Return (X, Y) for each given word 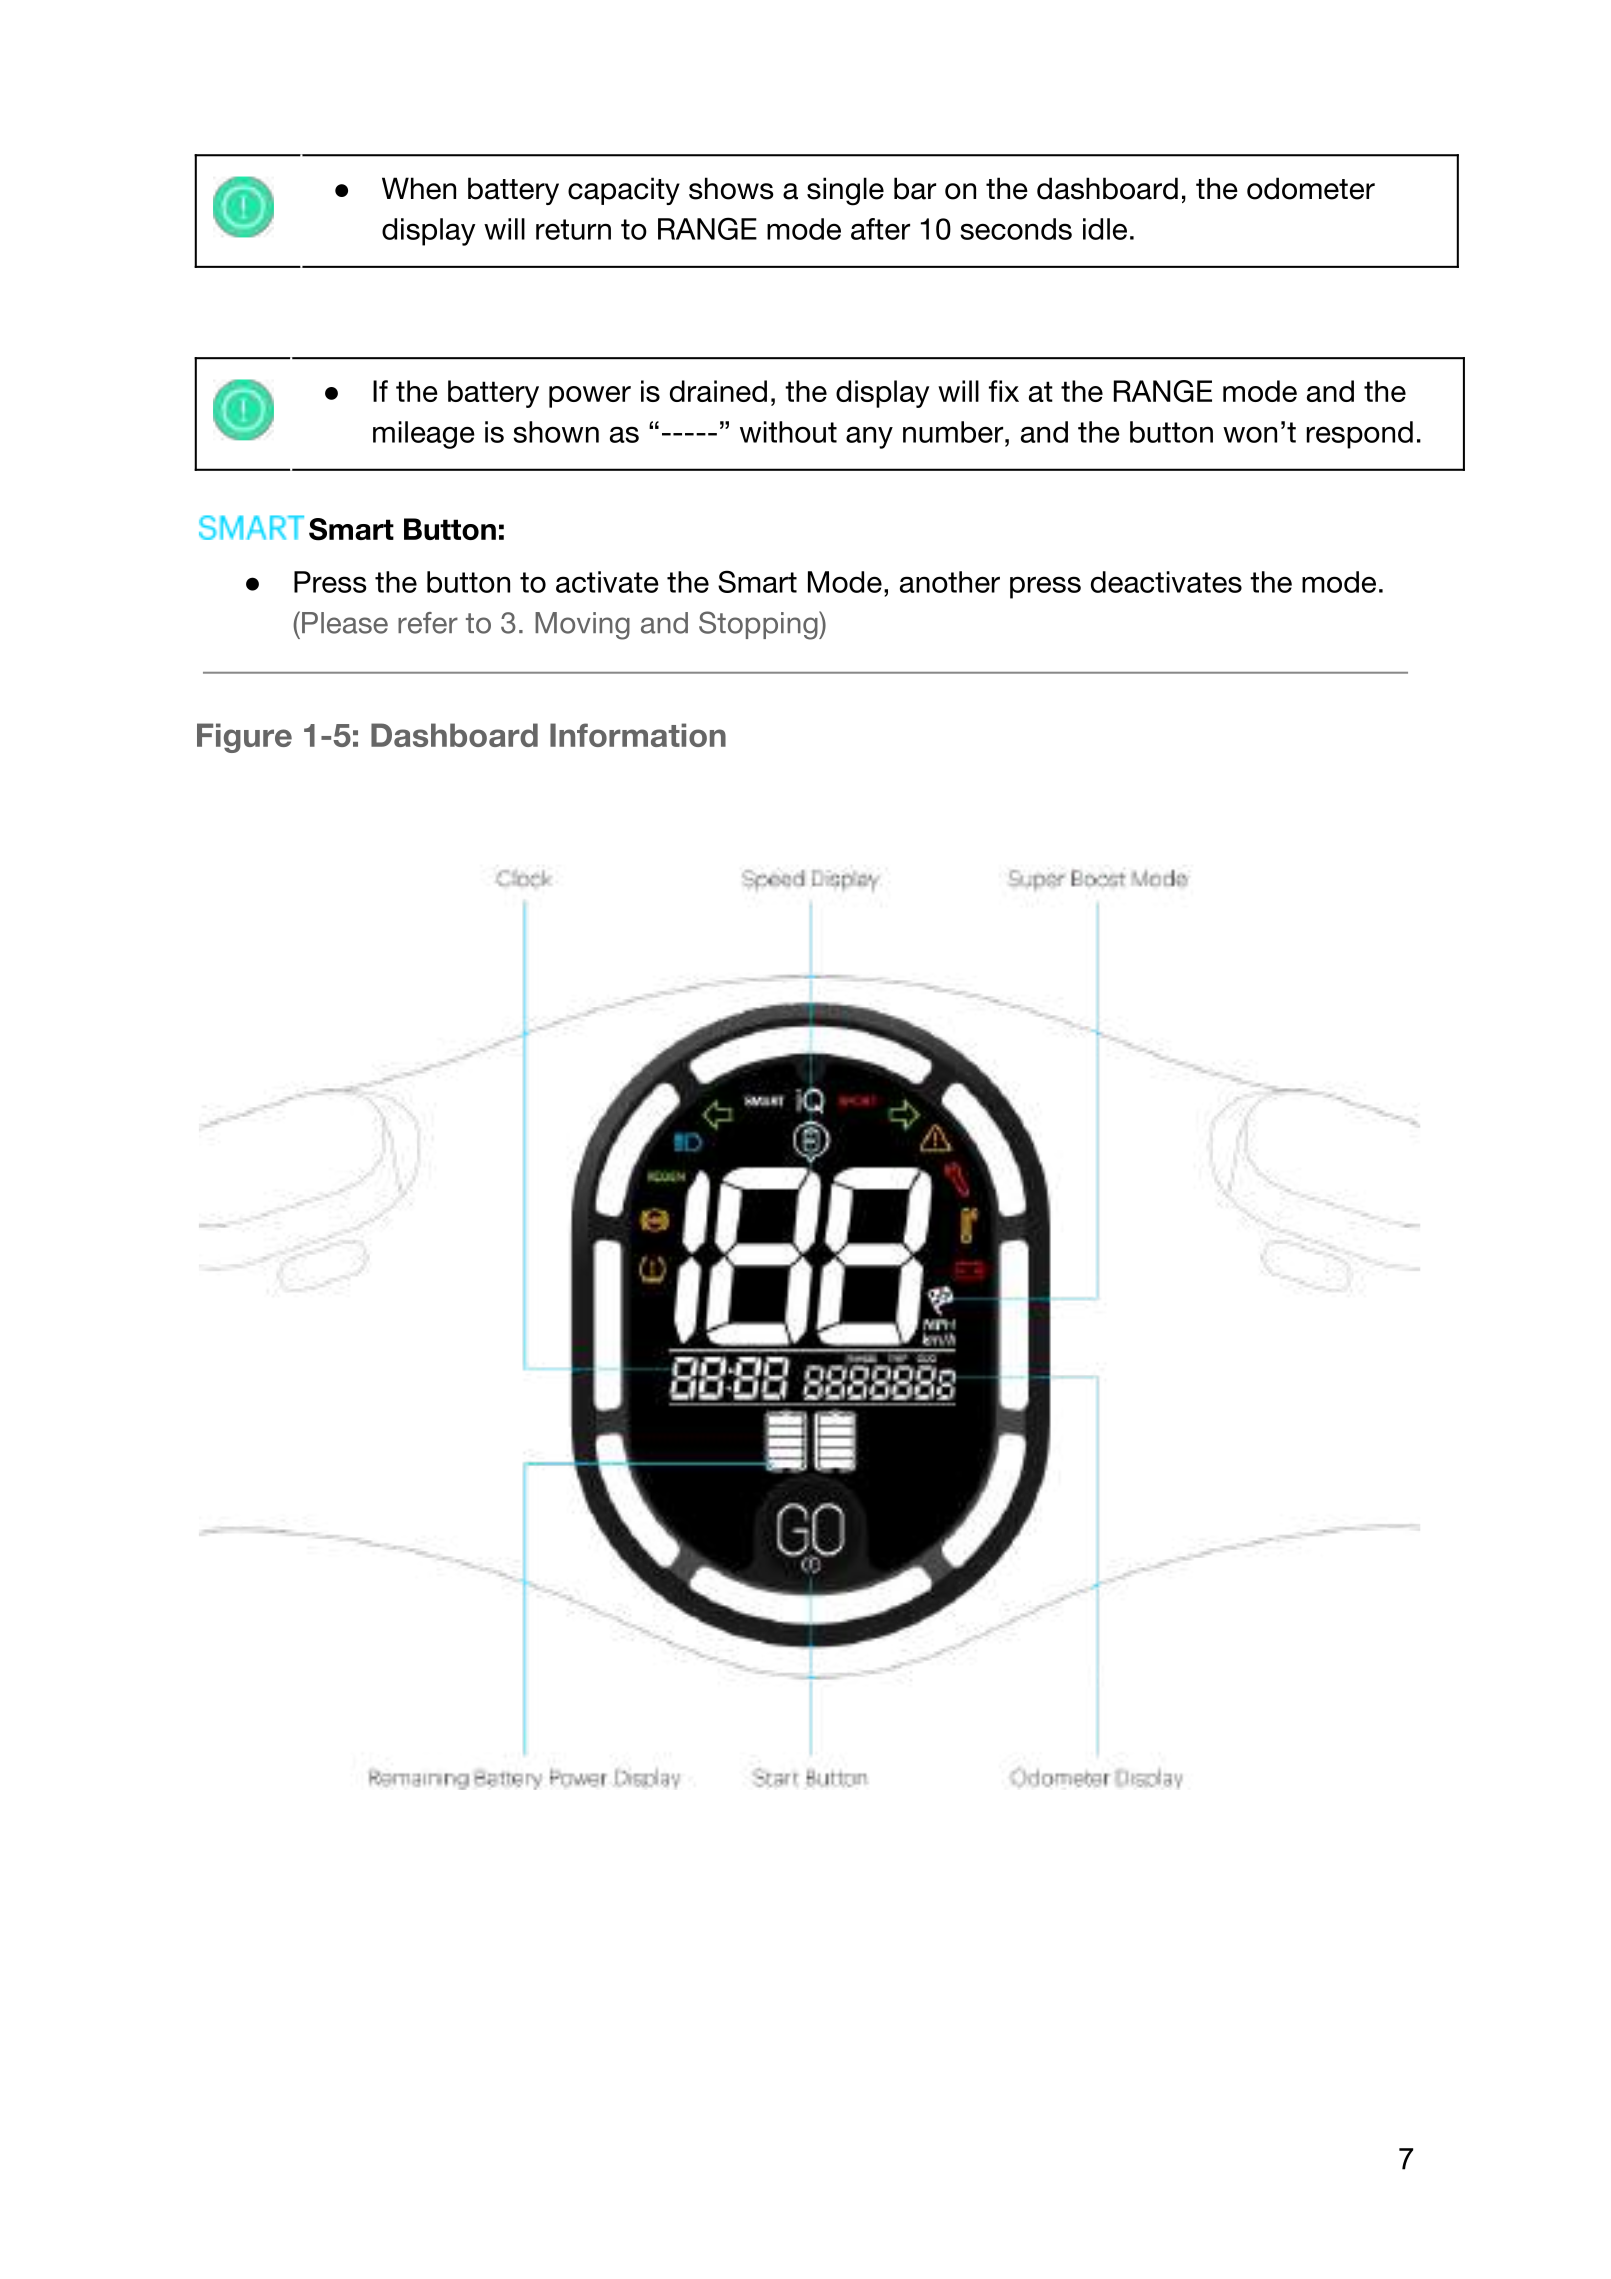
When (419, 188)
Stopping (759, 625)
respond (1360, 435)
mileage (424, 435)
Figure (244, 738)
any (869, 437)
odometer (1311, 188)
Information (638, 735)
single (845, 191)
